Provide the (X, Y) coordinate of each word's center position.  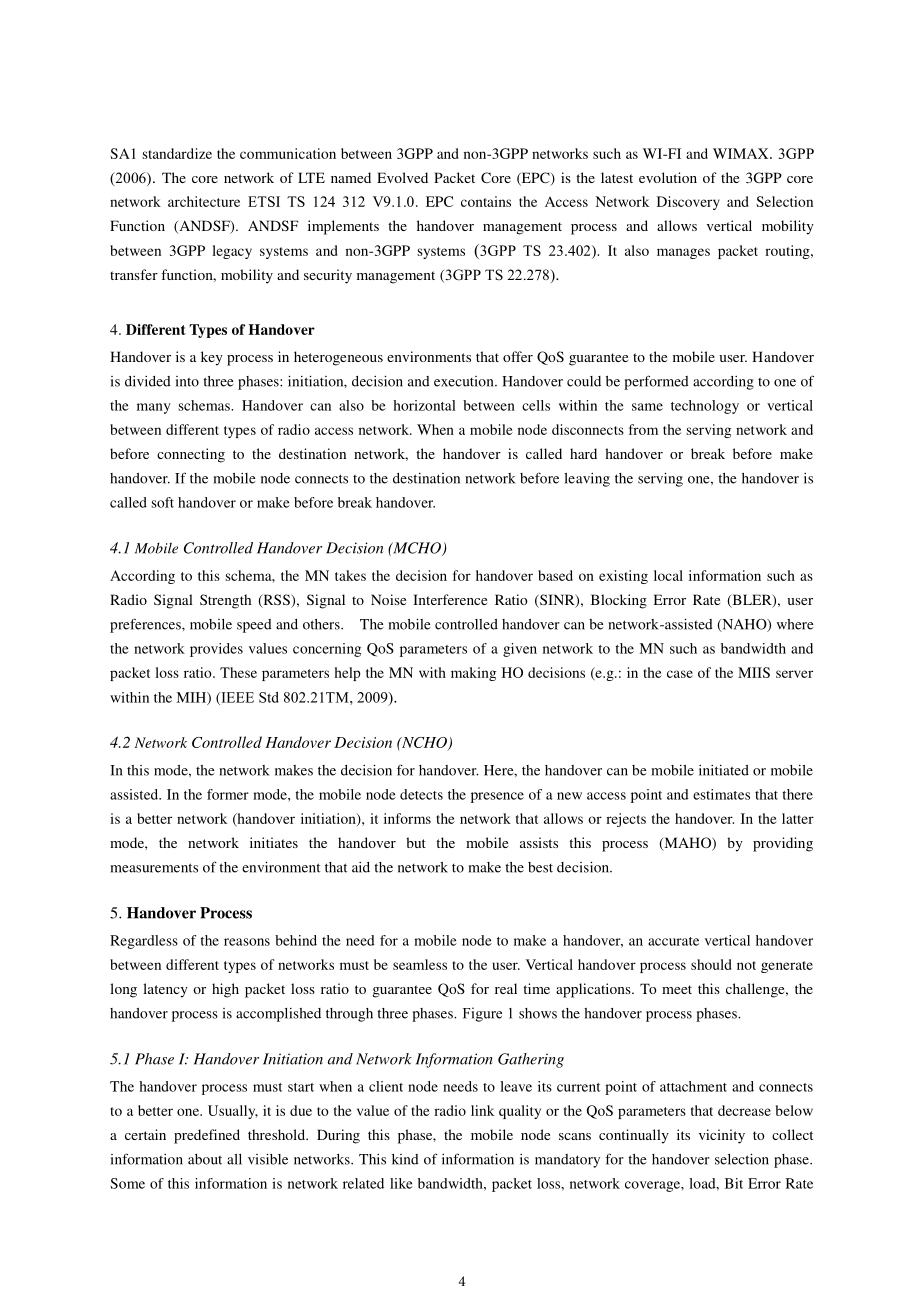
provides (216, 650)
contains (486, 201)
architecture (204, 201)
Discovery (688, 203)
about (205, 1159)
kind (405, 1159)
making (473, 674)
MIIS (754, 672)
